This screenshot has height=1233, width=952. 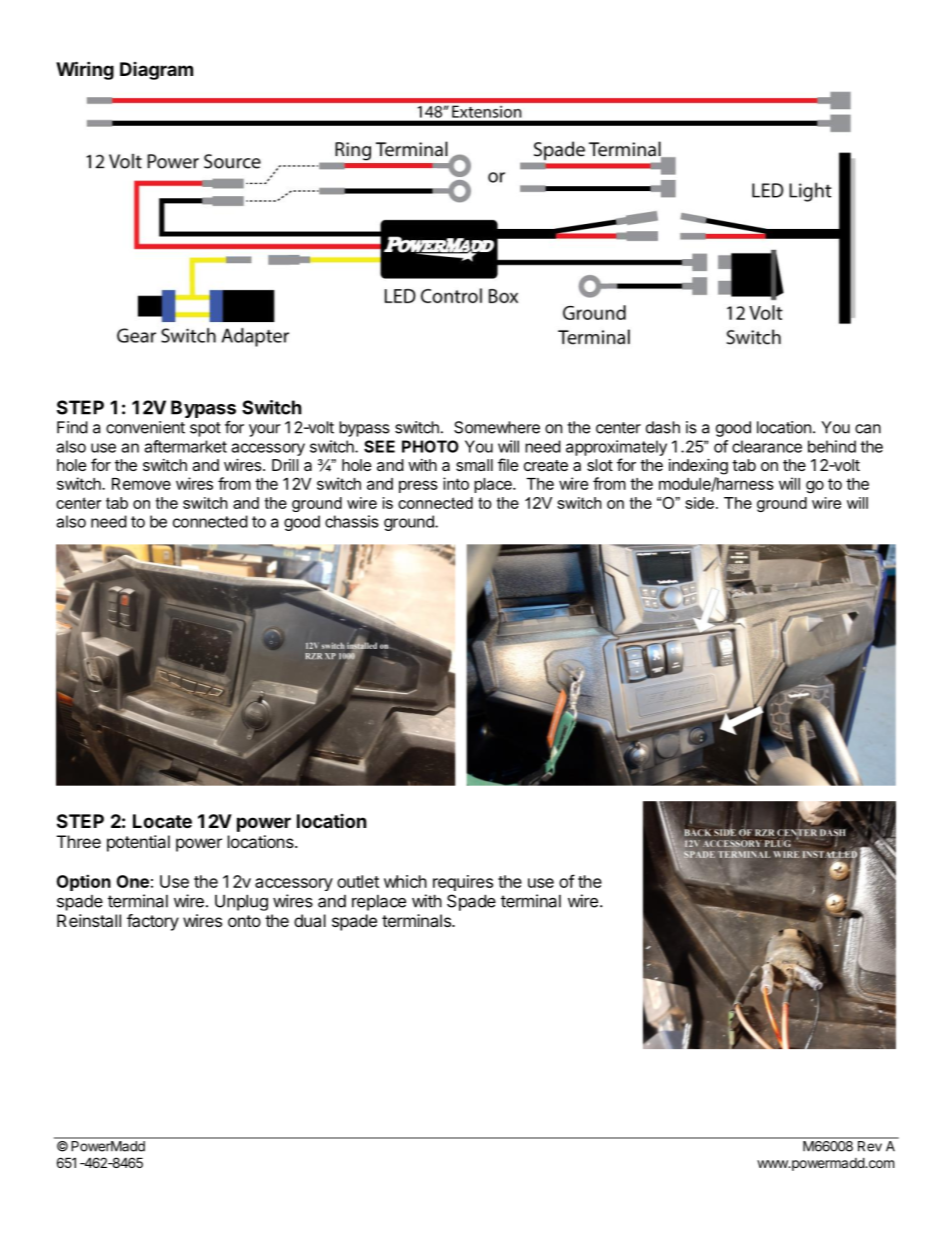 What do you see at coordinates (405, 881) in the screenshot?
I see `which` at bounding box center [405, 881].
